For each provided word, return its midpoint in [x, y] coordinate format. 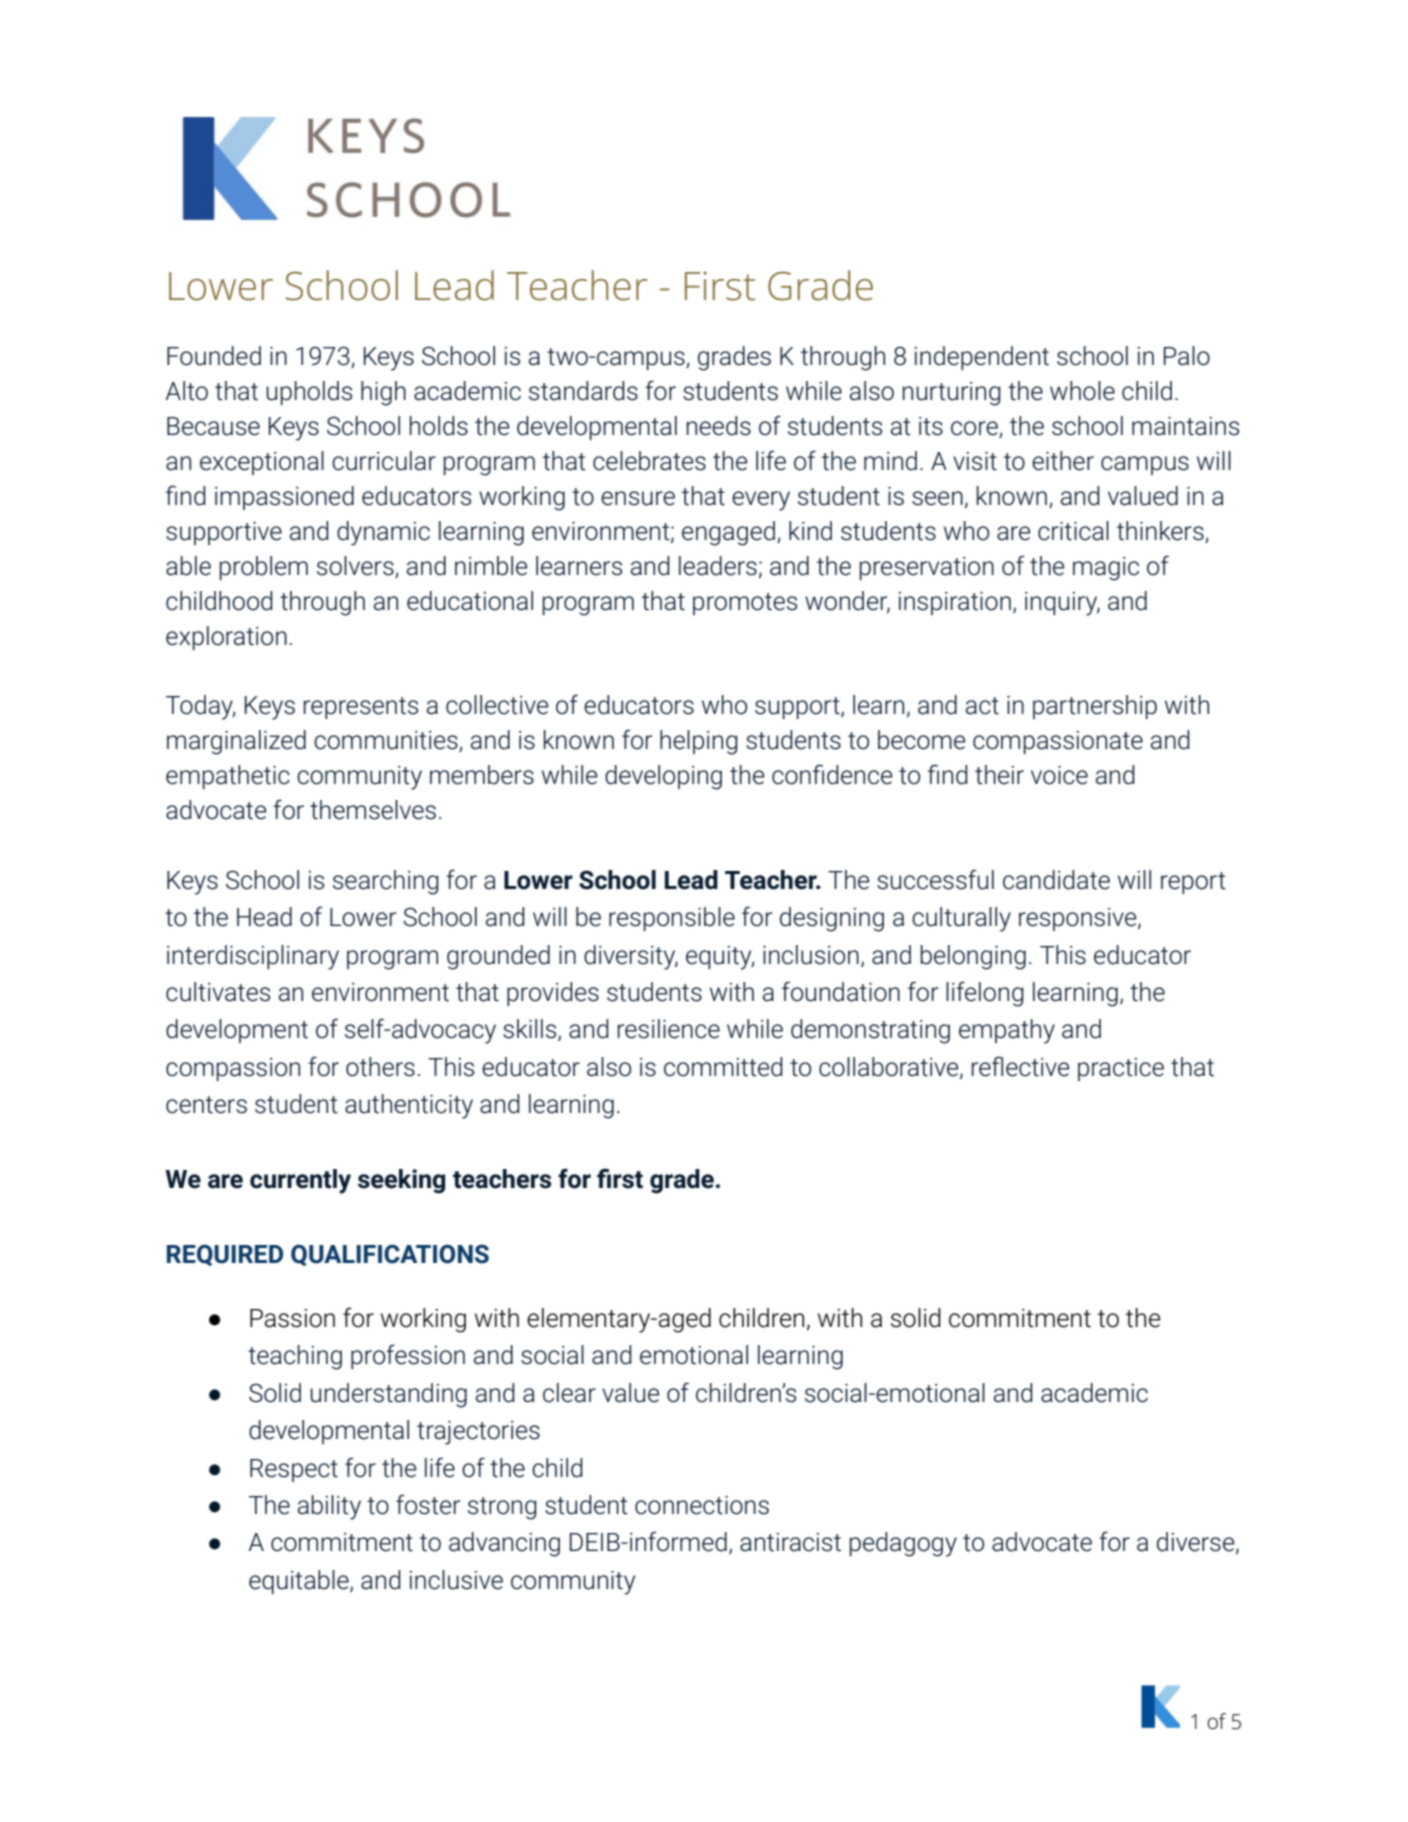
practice [1121, 1069]
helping [699, 742]
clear [569, 1393]
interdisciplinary [253, 957]
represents [361, 708]
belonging [973, 957]
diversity [631, 957]
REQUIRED [225, 1255]
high [383, 393]
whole [1082, 391]
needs [719, 426]
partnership [1095, 707]
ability [329, 1507]
